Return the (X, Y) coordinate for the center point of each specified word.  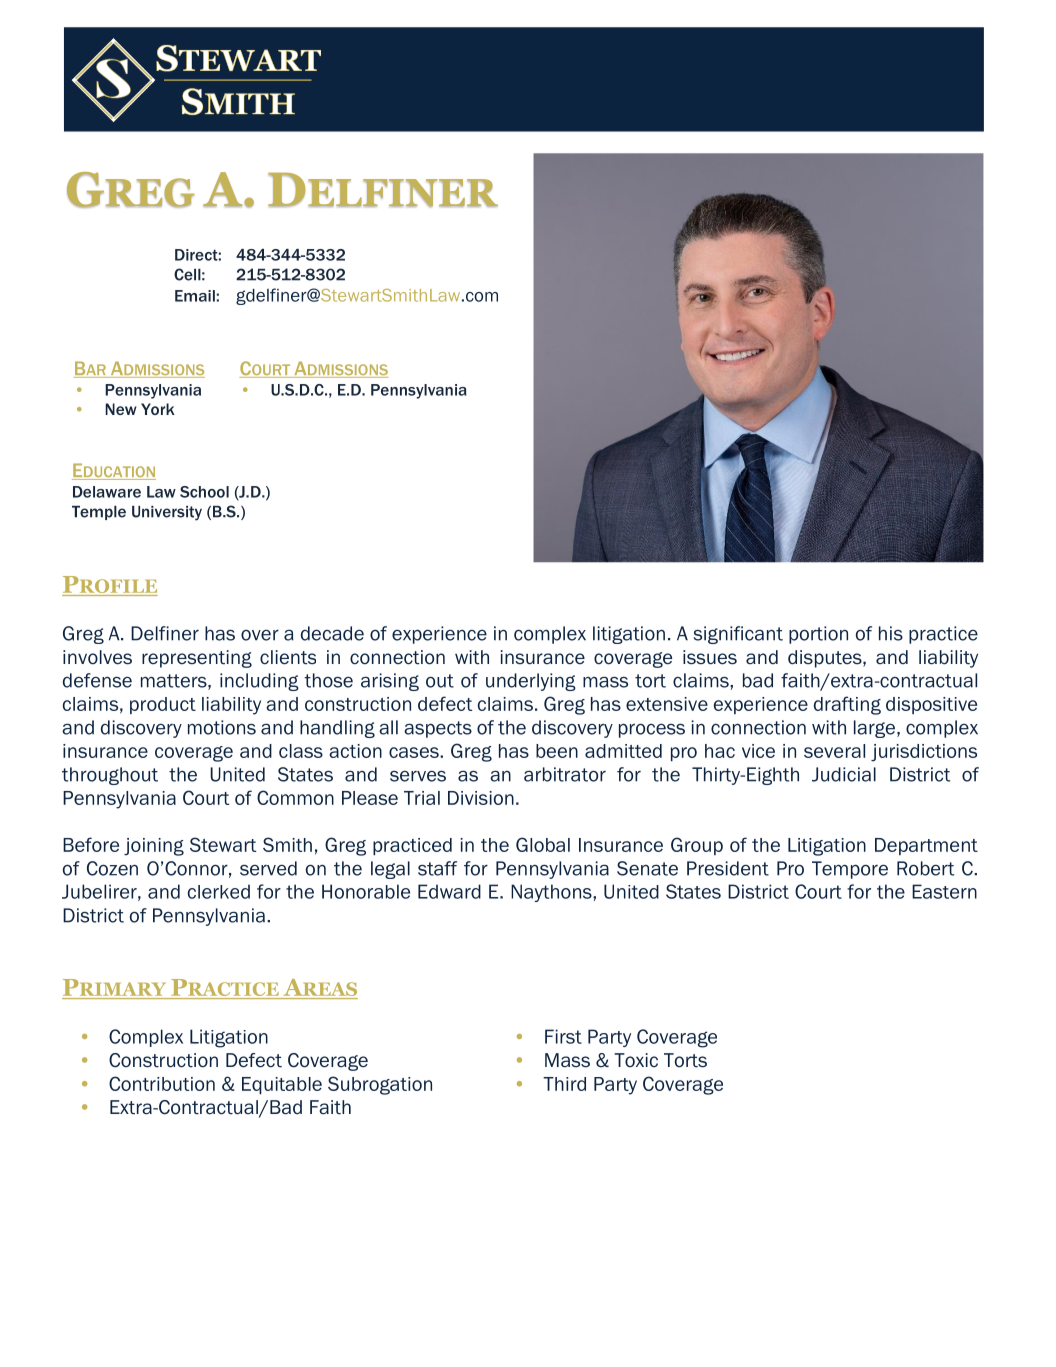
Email (195, 296)
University (167, 513)
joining (154, 847)
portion (818, 635)
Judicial (844, 774)
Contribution (162, 1083)
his (891, 633)
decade (332, 633)
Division (481, 798)
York (158, 409)
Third (564, 1084)
